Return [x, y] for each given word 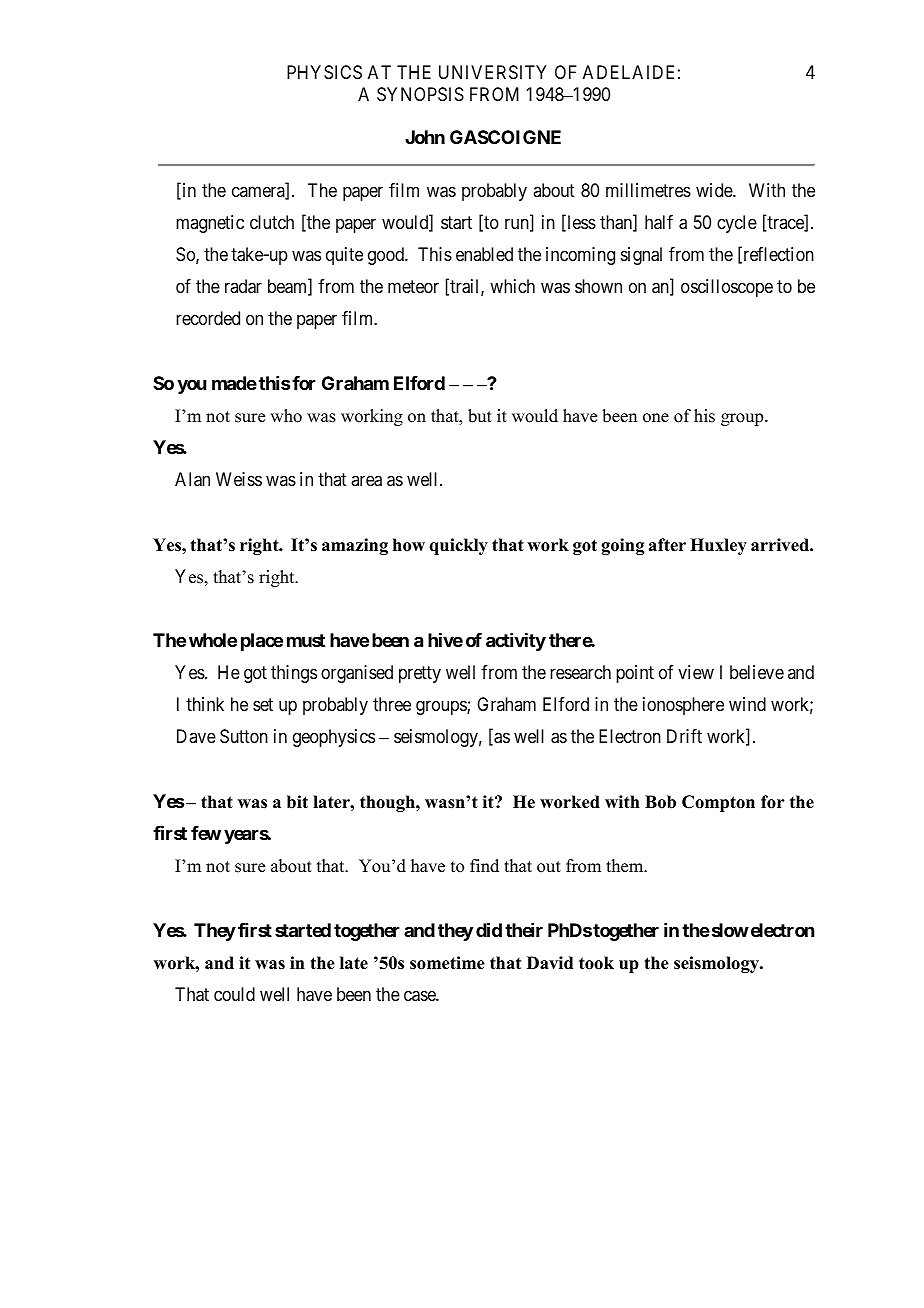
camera [259, 193]
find [484, 866]
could [234, 994]
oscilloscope [727, 288]
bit [297, 802]
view [696, 672]
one [656, 418]
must [306, 640]
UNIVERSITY [493, 72]
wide [715, 190]
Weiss [239, 479]
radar [243, 286]
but [480, 416]
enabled [484, 254]
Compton [718, 803]
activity [516, 642]
